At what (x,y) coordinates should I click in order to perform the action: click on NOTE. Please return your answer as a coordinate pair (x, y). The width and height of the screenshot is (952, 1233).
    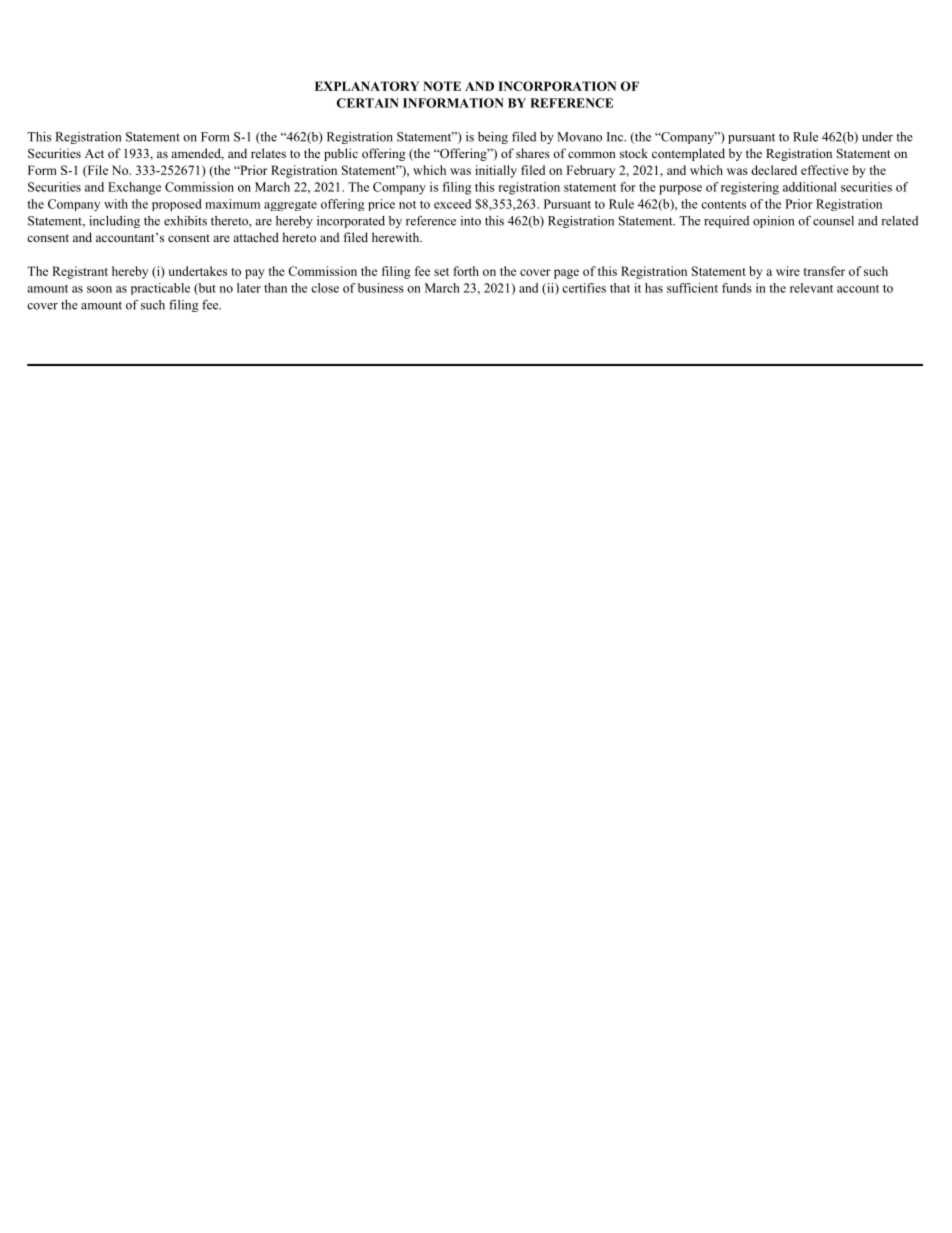
    Looking at the image, I should click on (442, 86).
